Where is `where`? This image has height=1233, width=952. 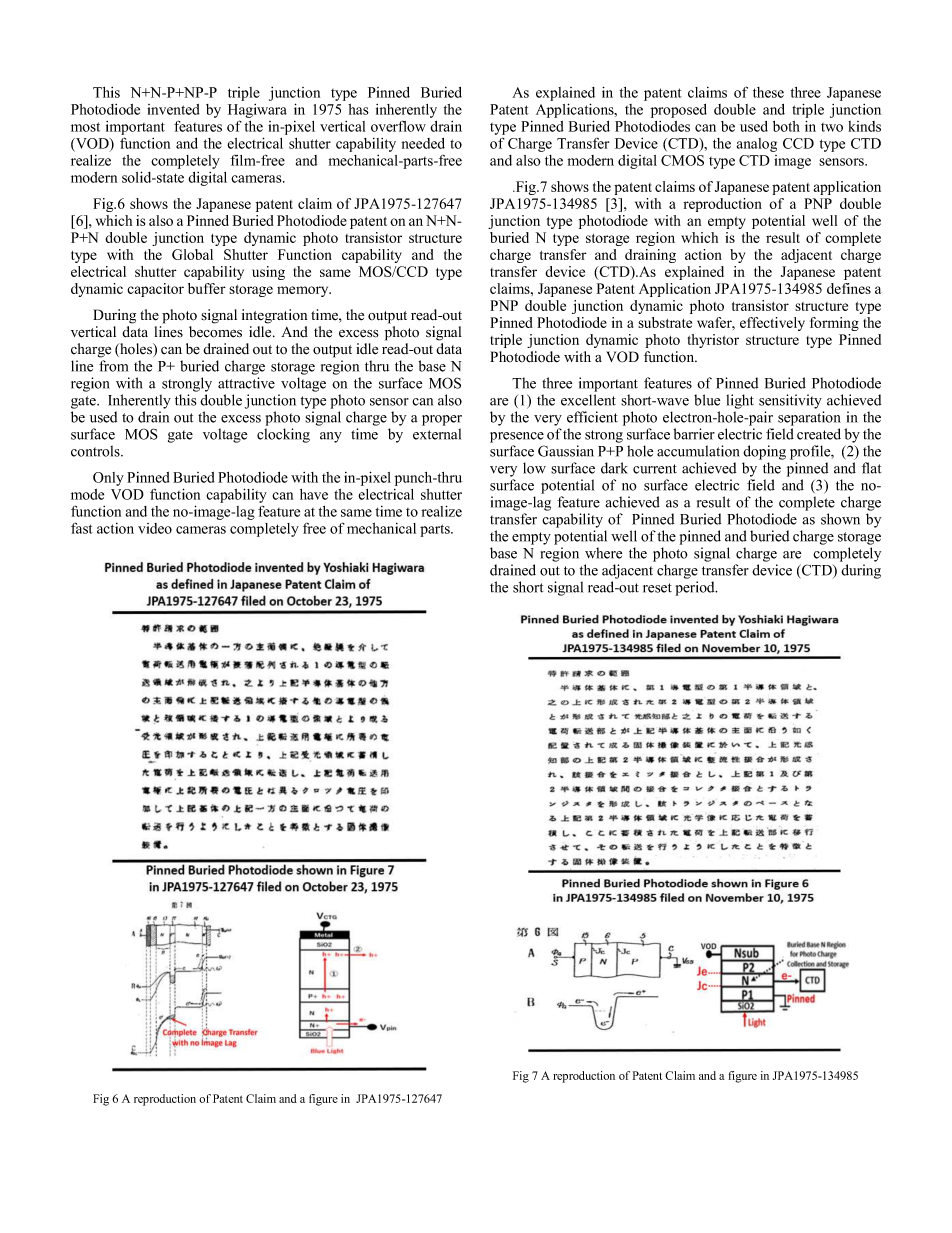
where is located at coordinates (603, 553).
